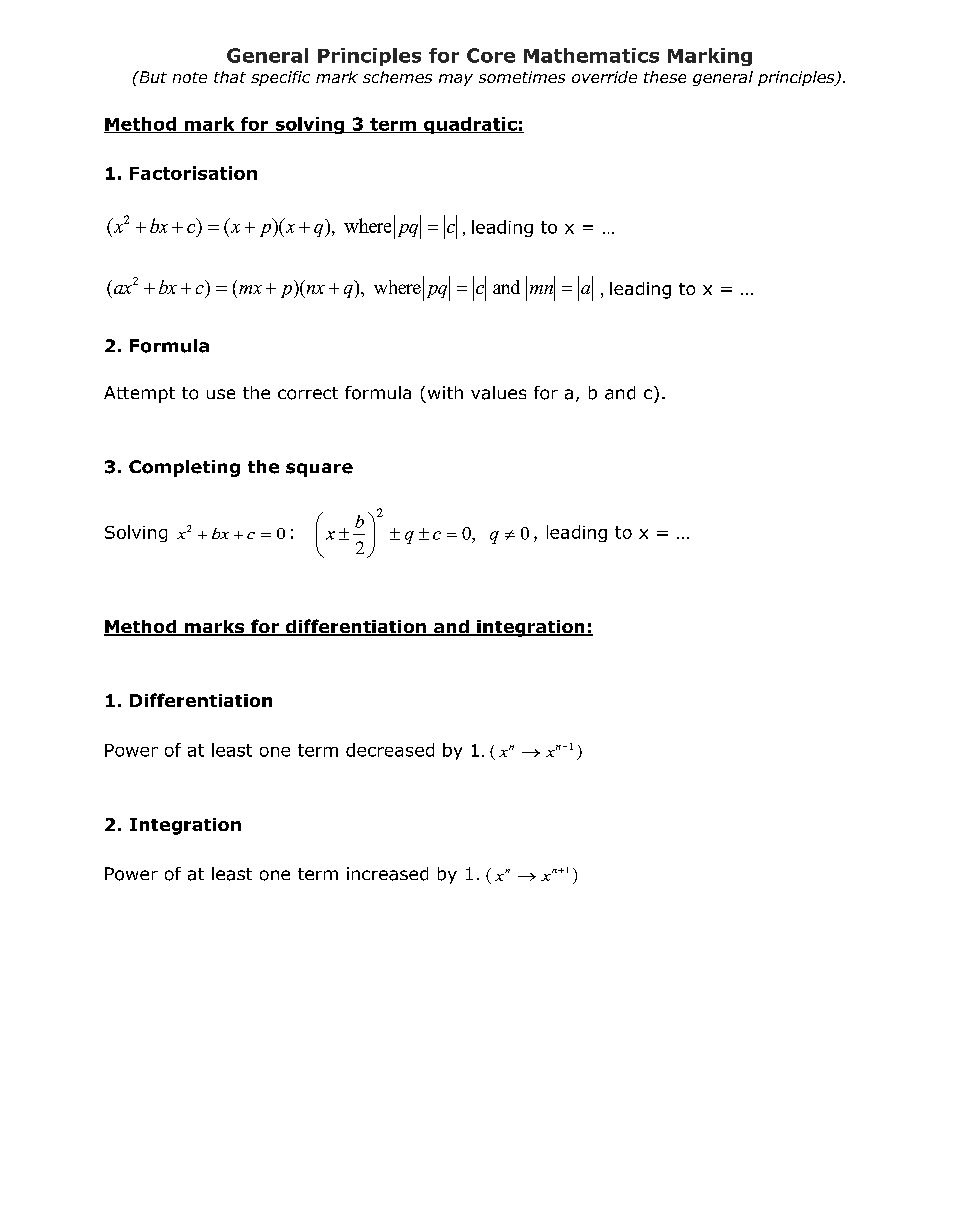 The height and width of the page is (1211, 980). I want to click on decreased, so click(390, 750).
